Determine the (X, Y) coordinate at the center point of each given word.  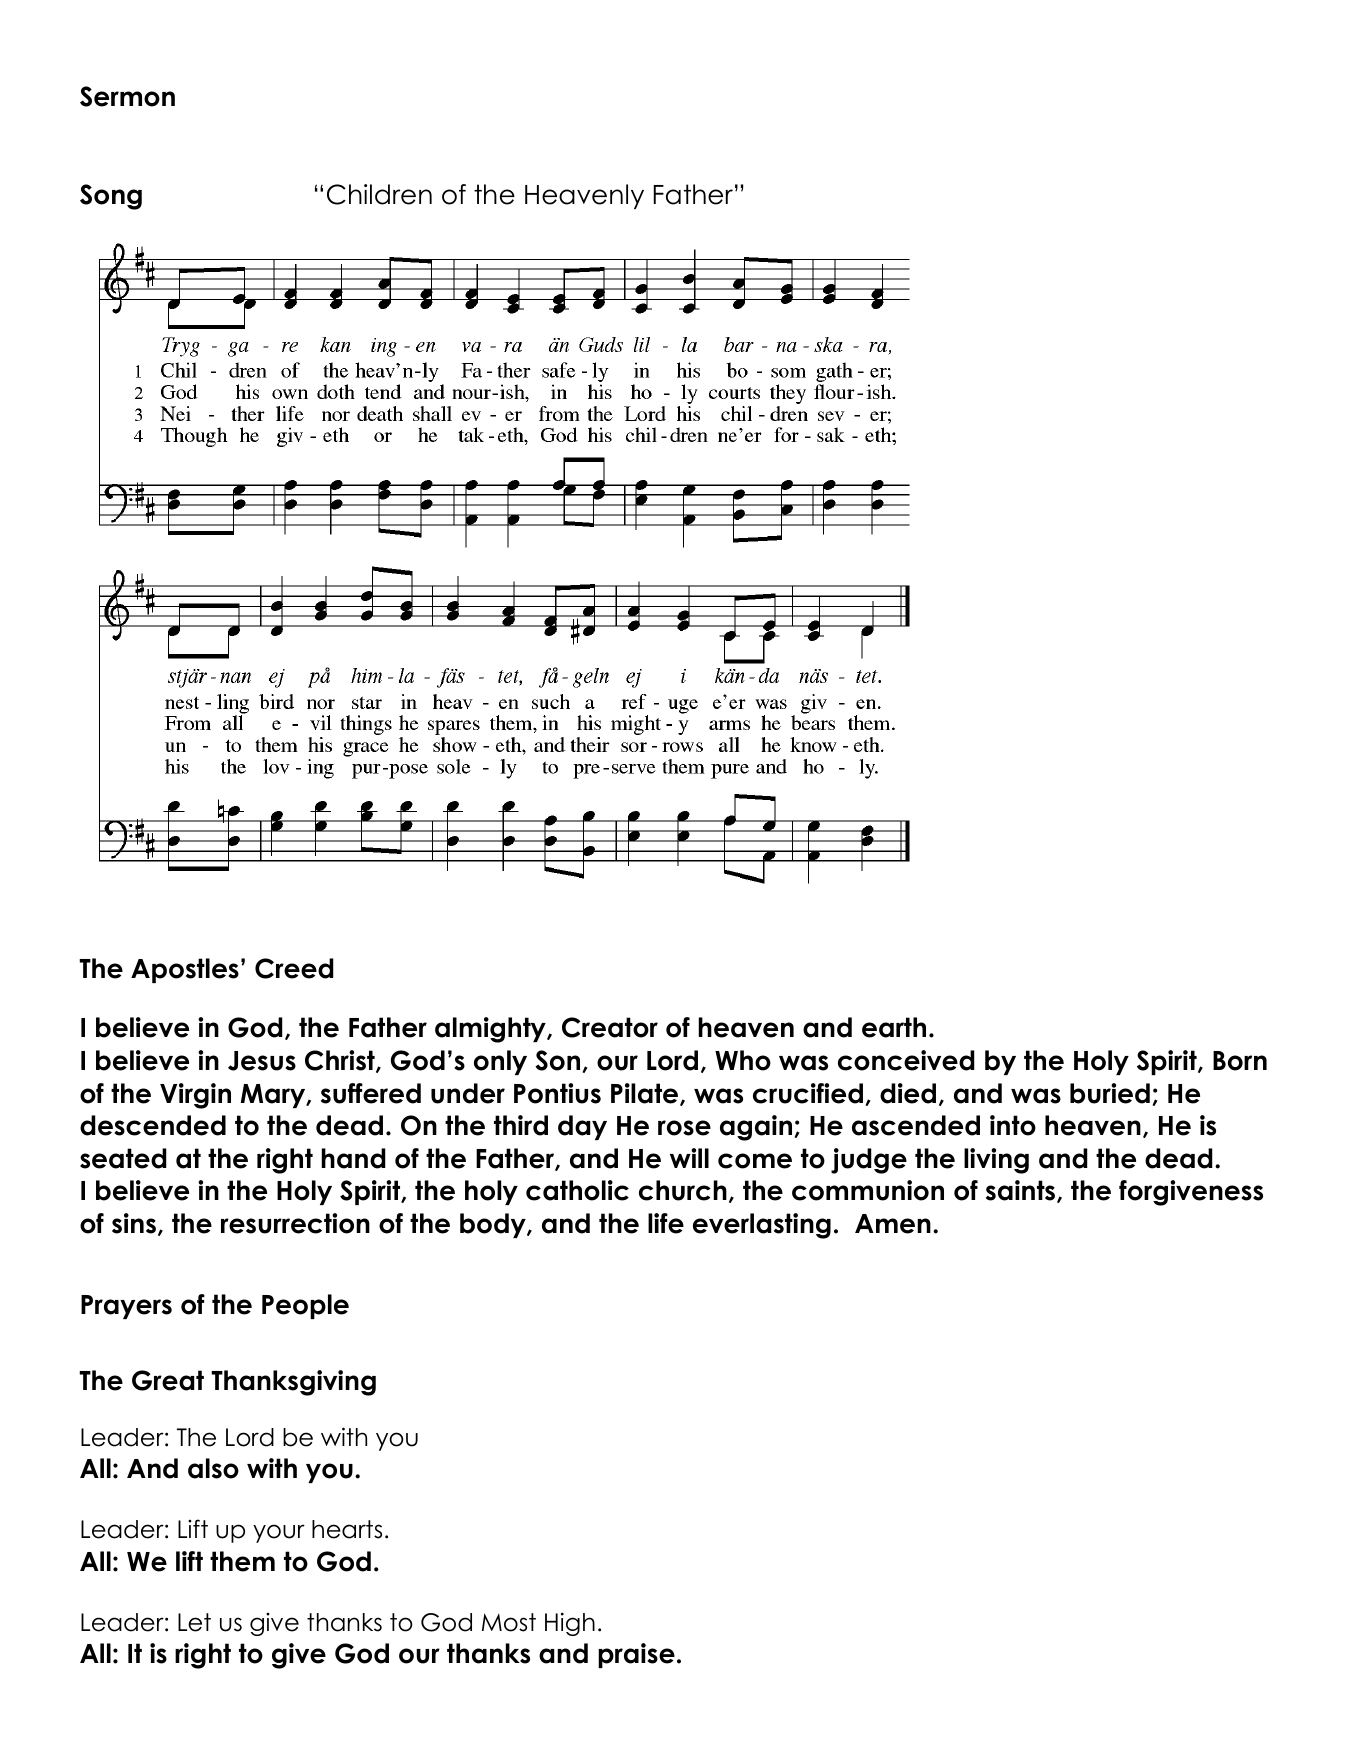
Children (379, 194)
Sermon (127, 96)
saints (1022, 1191)
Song (111, 197)
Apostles (185, 970)
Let (194, 1622)
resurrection (295, 1223)
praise (636, 1655)
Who (743, 1060)
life (666, 1223)
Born (1240, 1061)
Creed (294, 968)
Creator (610, 1027)
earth (894, 1027)
